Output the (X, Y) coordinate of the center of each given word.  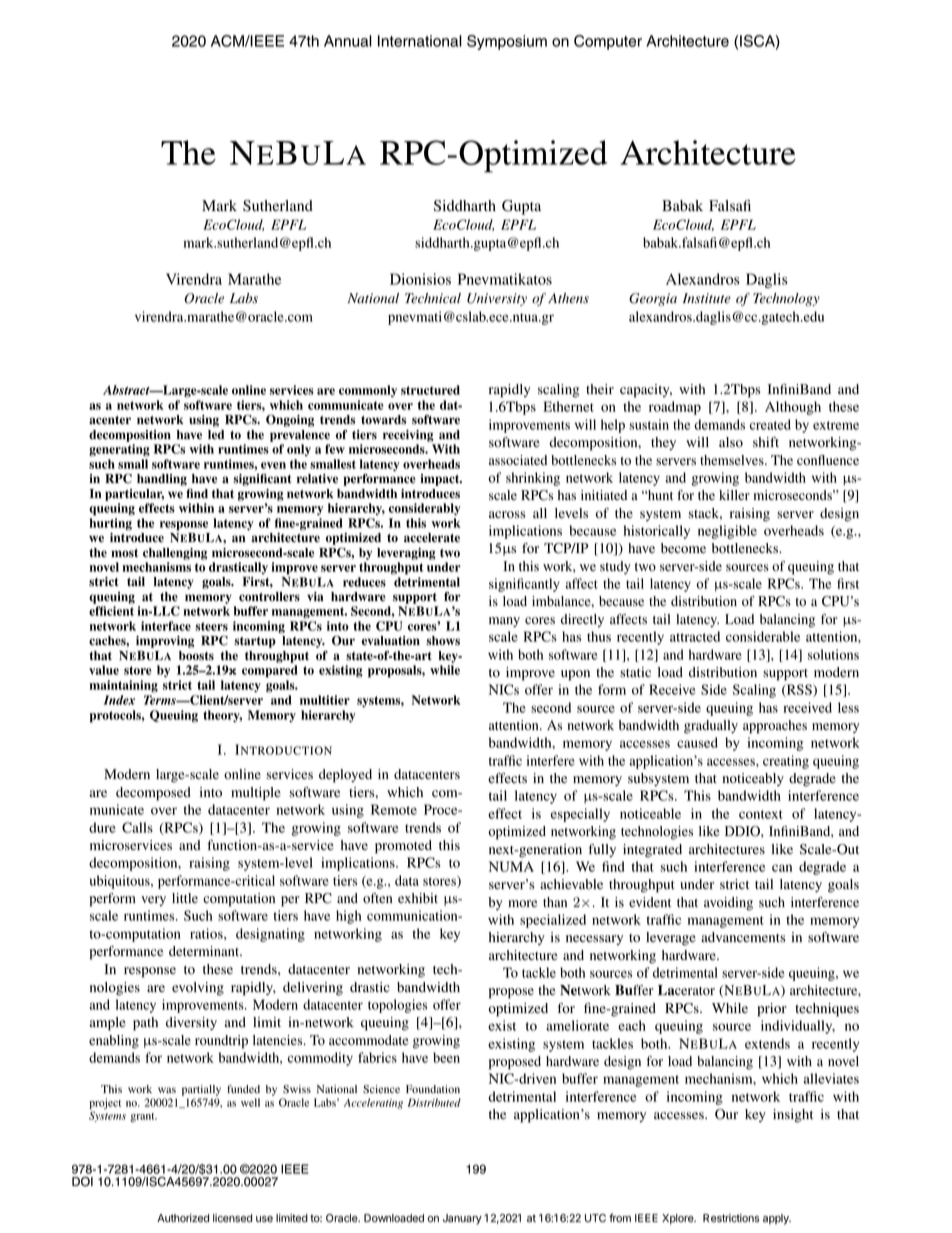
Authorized (183, 1218)
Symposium (507, 42)
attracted (695, 636)
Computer (608, 42)
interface (166, 626)
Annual (348, 41)
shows (443, 641)
